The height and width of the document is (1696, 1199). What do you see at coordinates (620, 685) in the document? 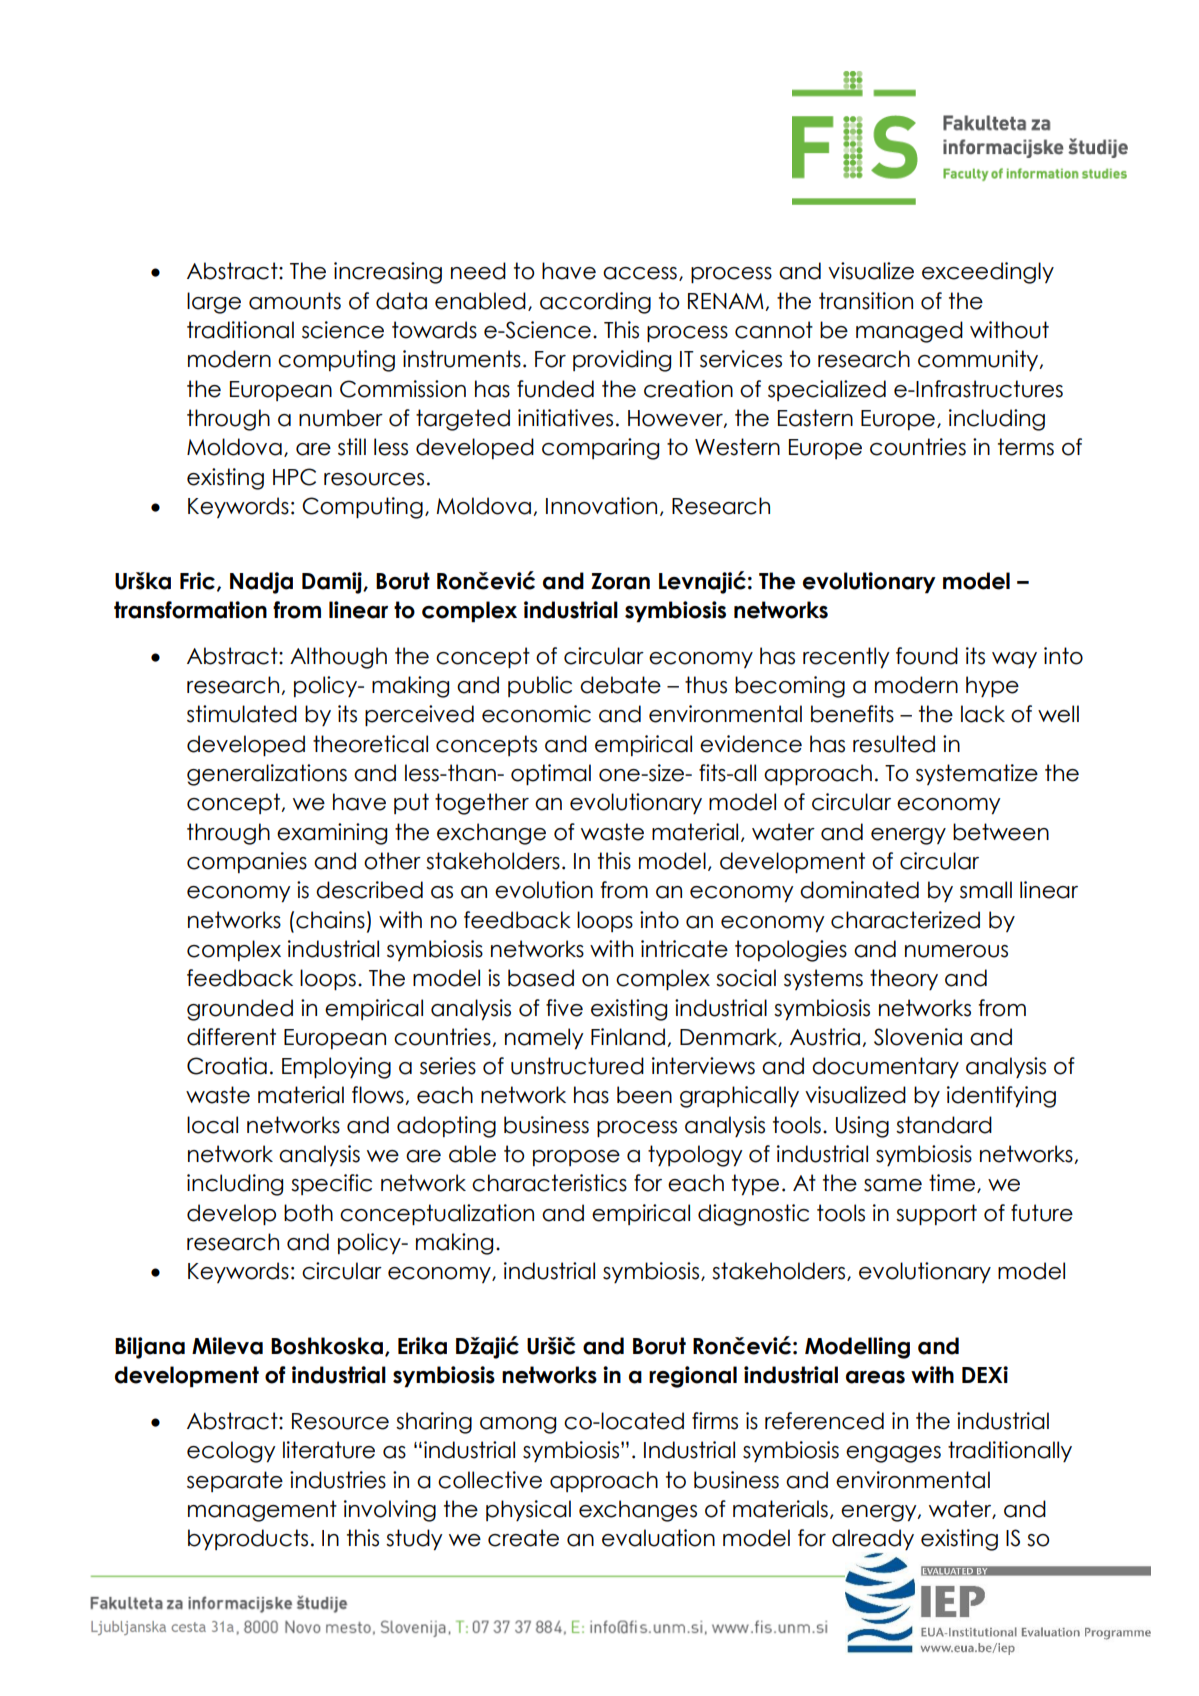
I see `debate` at bounding box center [620, 685].
